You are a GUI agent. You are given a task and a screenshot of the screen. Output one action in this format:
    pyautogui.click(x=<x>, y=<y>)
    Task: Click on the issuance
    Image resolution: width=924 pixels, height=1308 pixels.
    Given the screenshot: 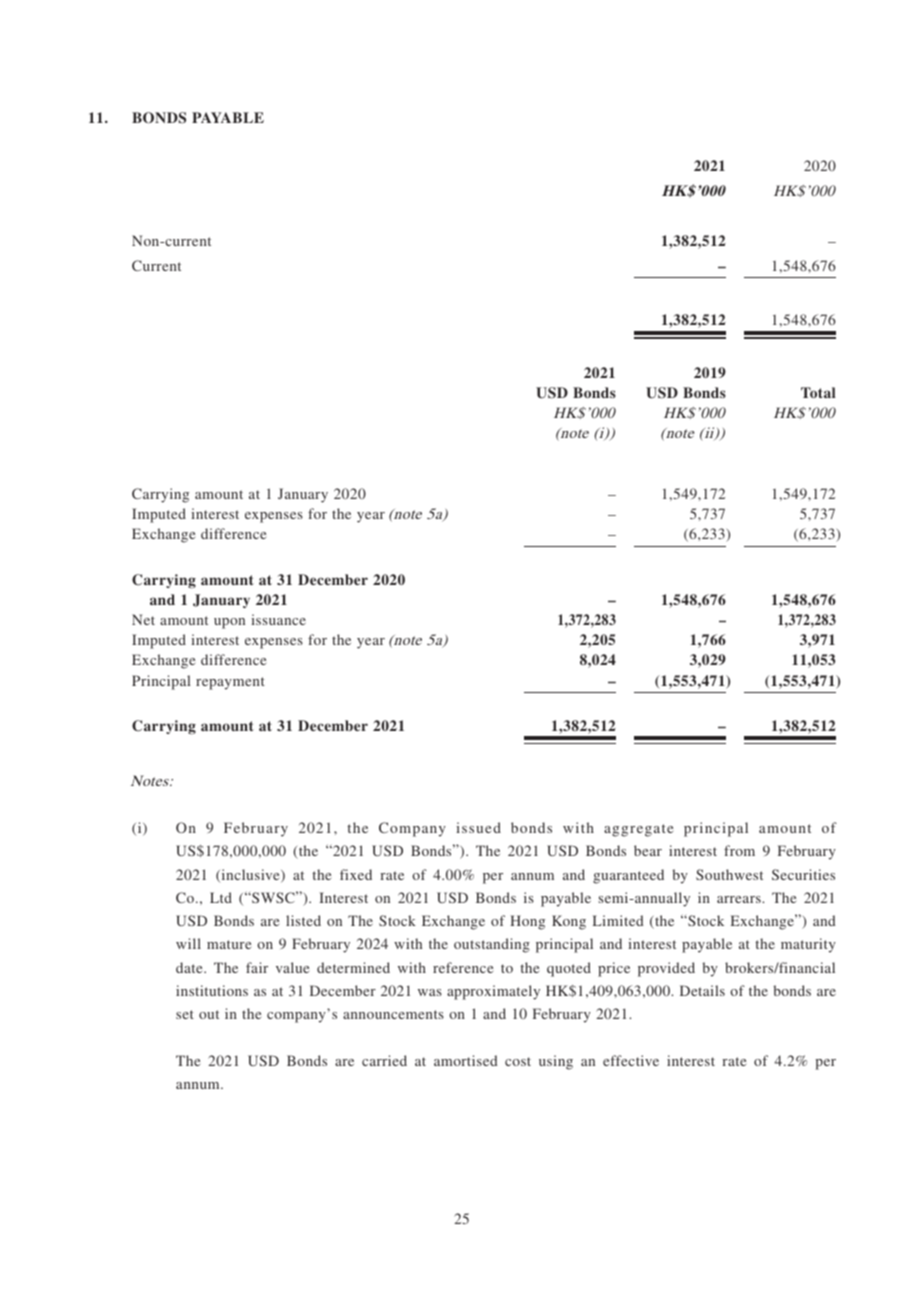 What is the action you would take?
    pyautogui.click(x=278, y=619)
